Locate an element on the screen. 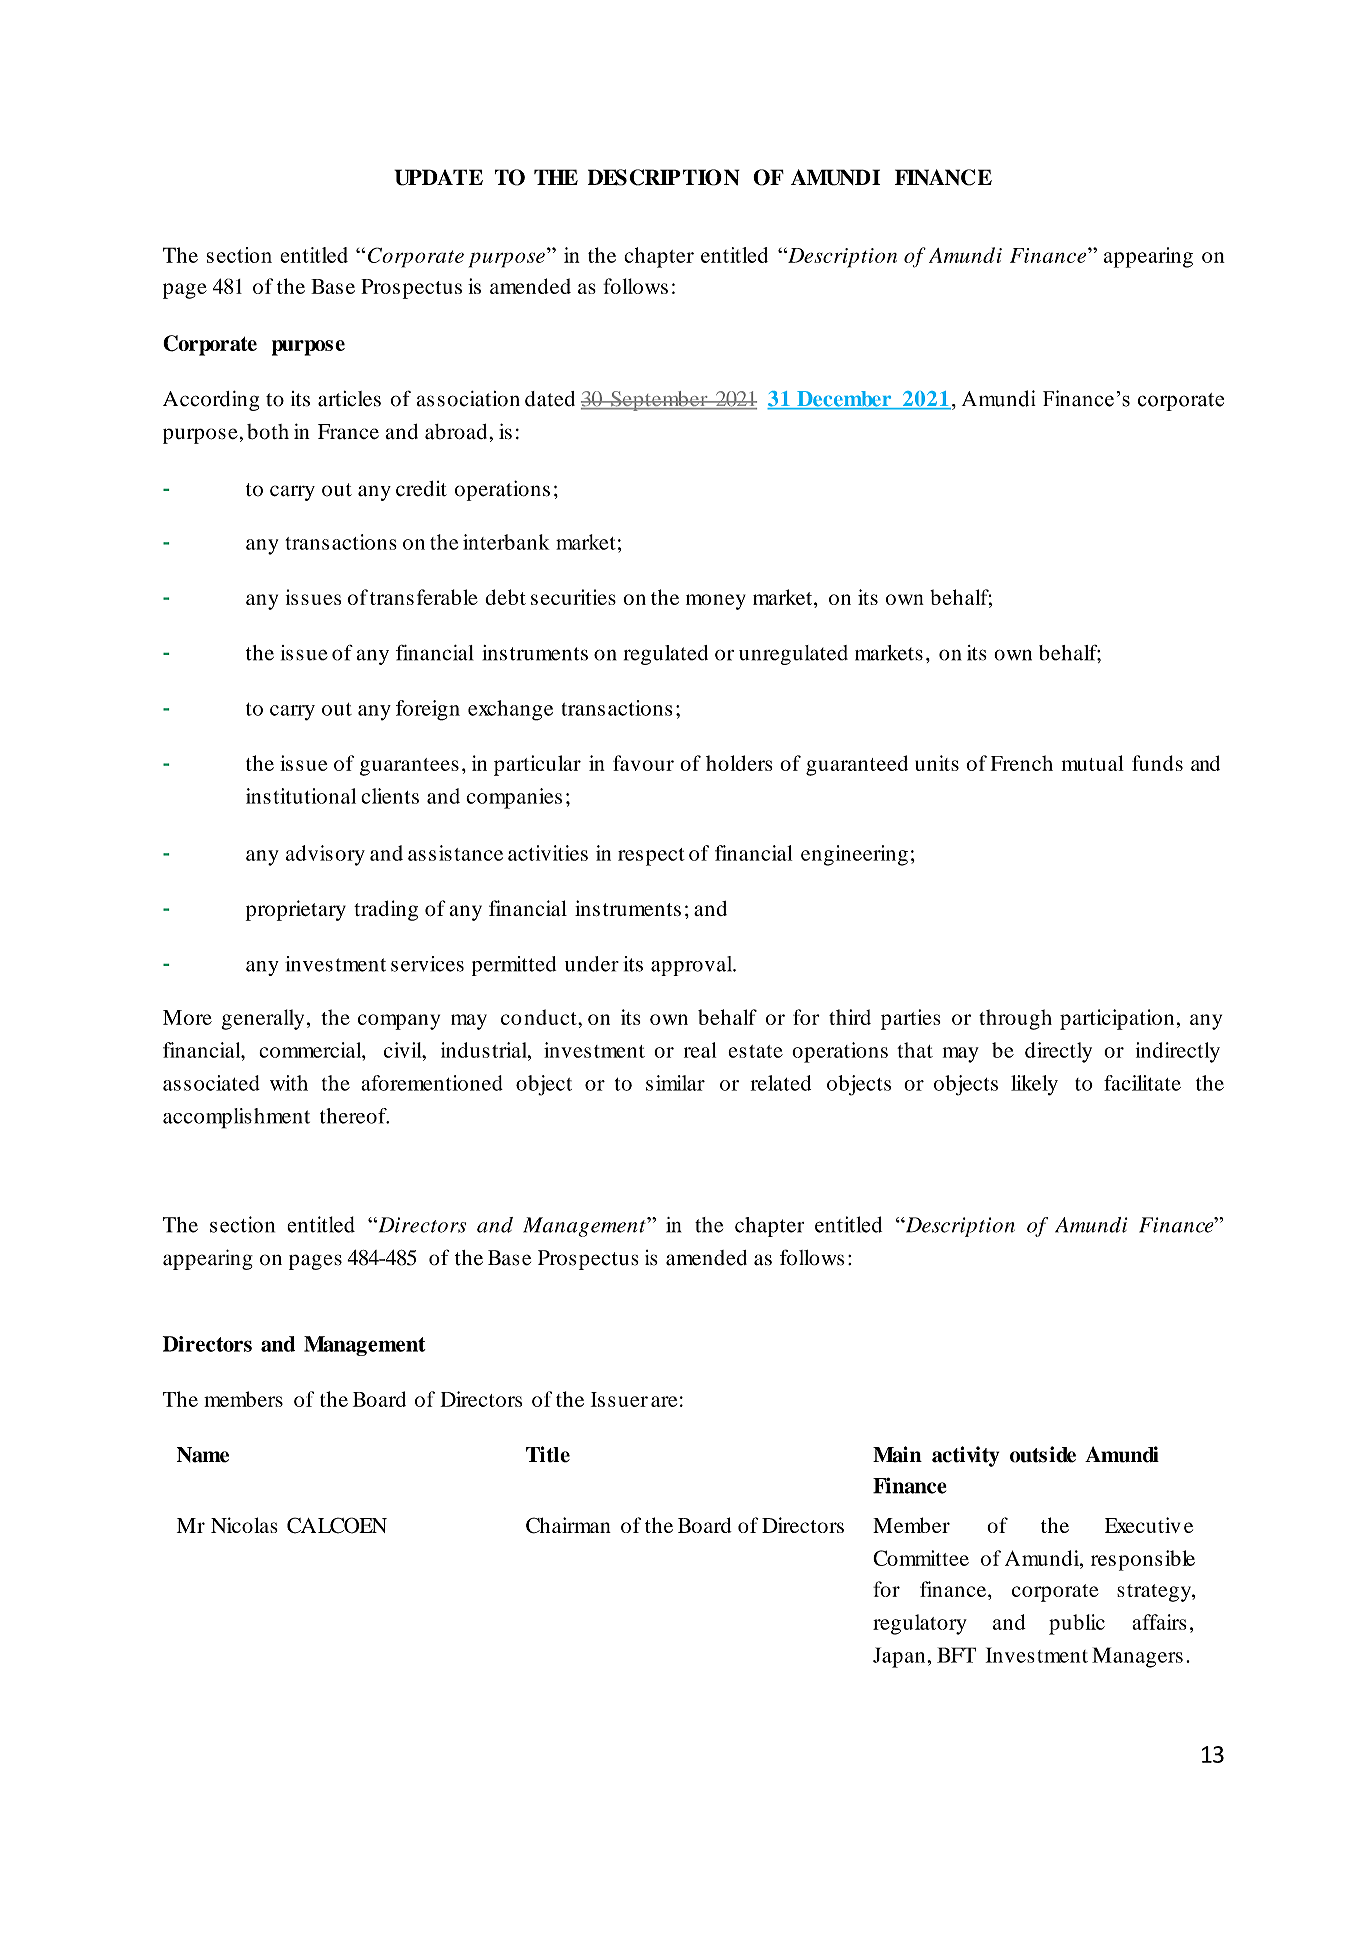 The width and height of the screenshot is (1371, 1939). approval is located at coordinates (693, 966).
